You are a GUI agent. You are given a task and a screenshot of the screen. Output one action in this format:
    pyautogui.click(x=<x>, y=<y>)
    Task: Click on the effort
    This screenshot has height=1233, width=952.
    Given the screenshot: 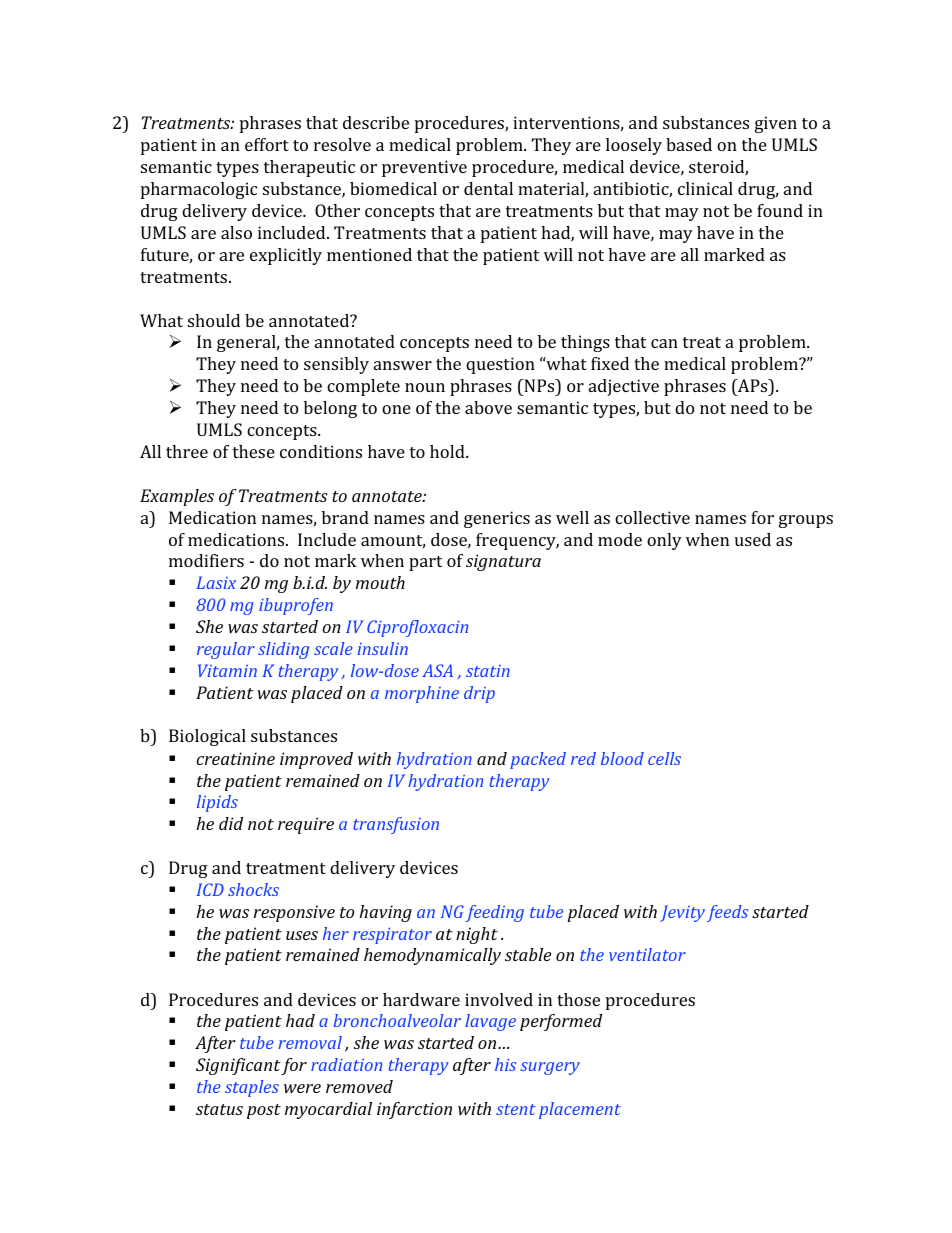 What is the action you would take?
    pyautogui.click(x=267, y=144)
